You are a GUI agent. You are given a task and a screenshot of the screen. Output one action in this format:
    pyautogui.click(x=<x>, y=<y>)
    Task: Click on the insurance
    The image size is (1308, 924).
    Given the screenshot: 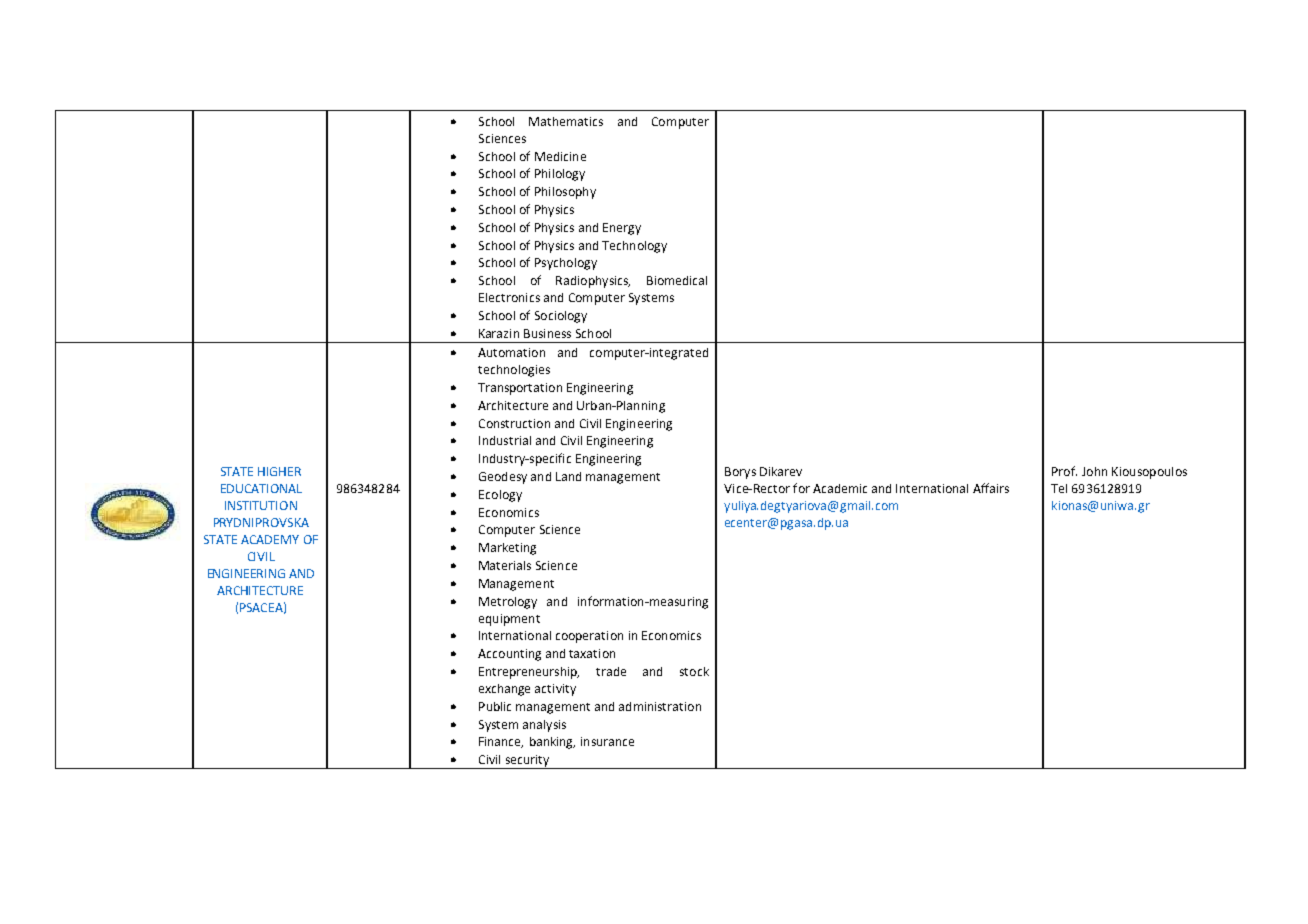 What is the action you would take?
    pyautogui.click(x=607, y=741)
